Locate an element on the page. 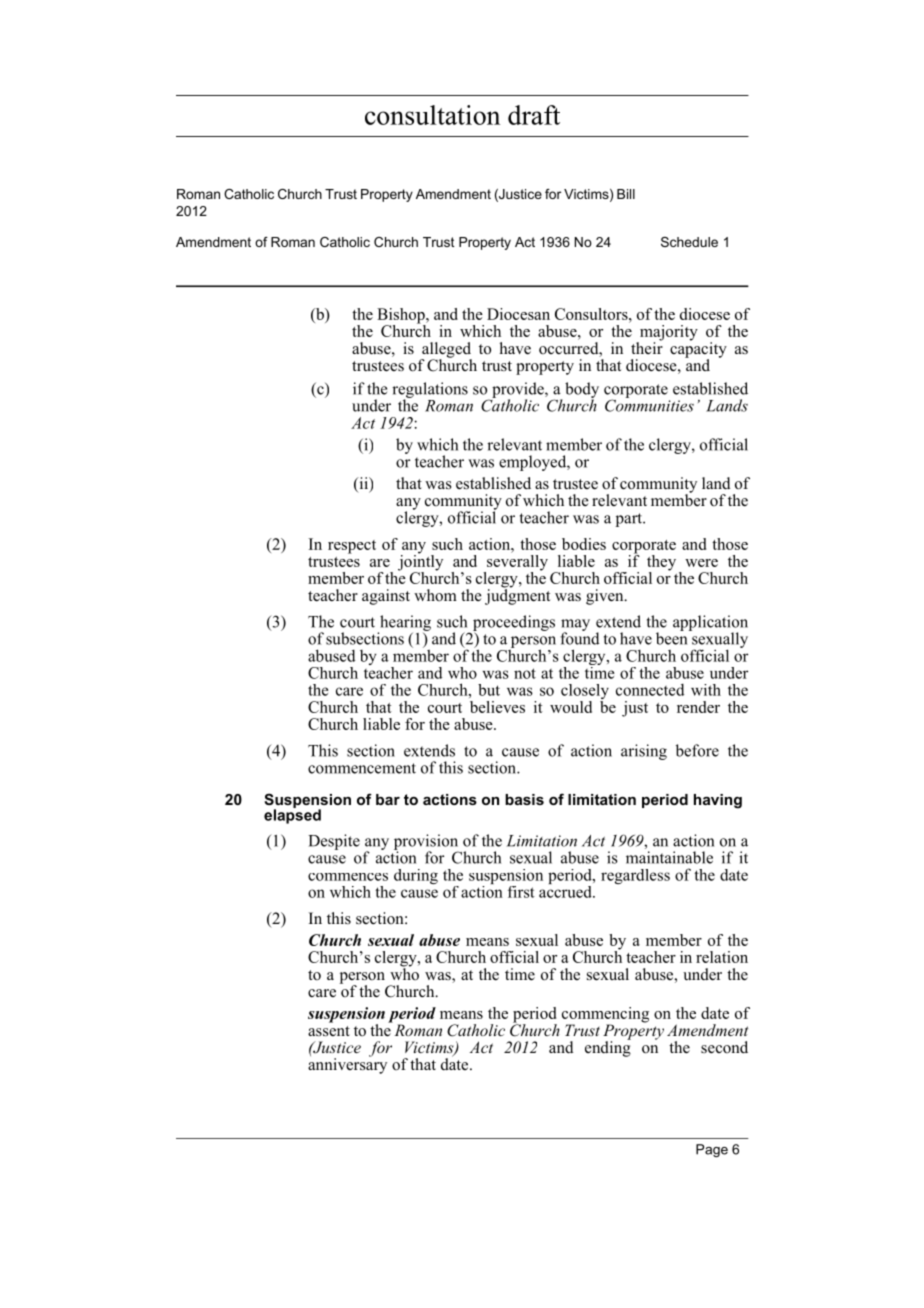 Image resolution: width=924 pixels, height=1308 pixels. before is located at coordinates (697, 750).
